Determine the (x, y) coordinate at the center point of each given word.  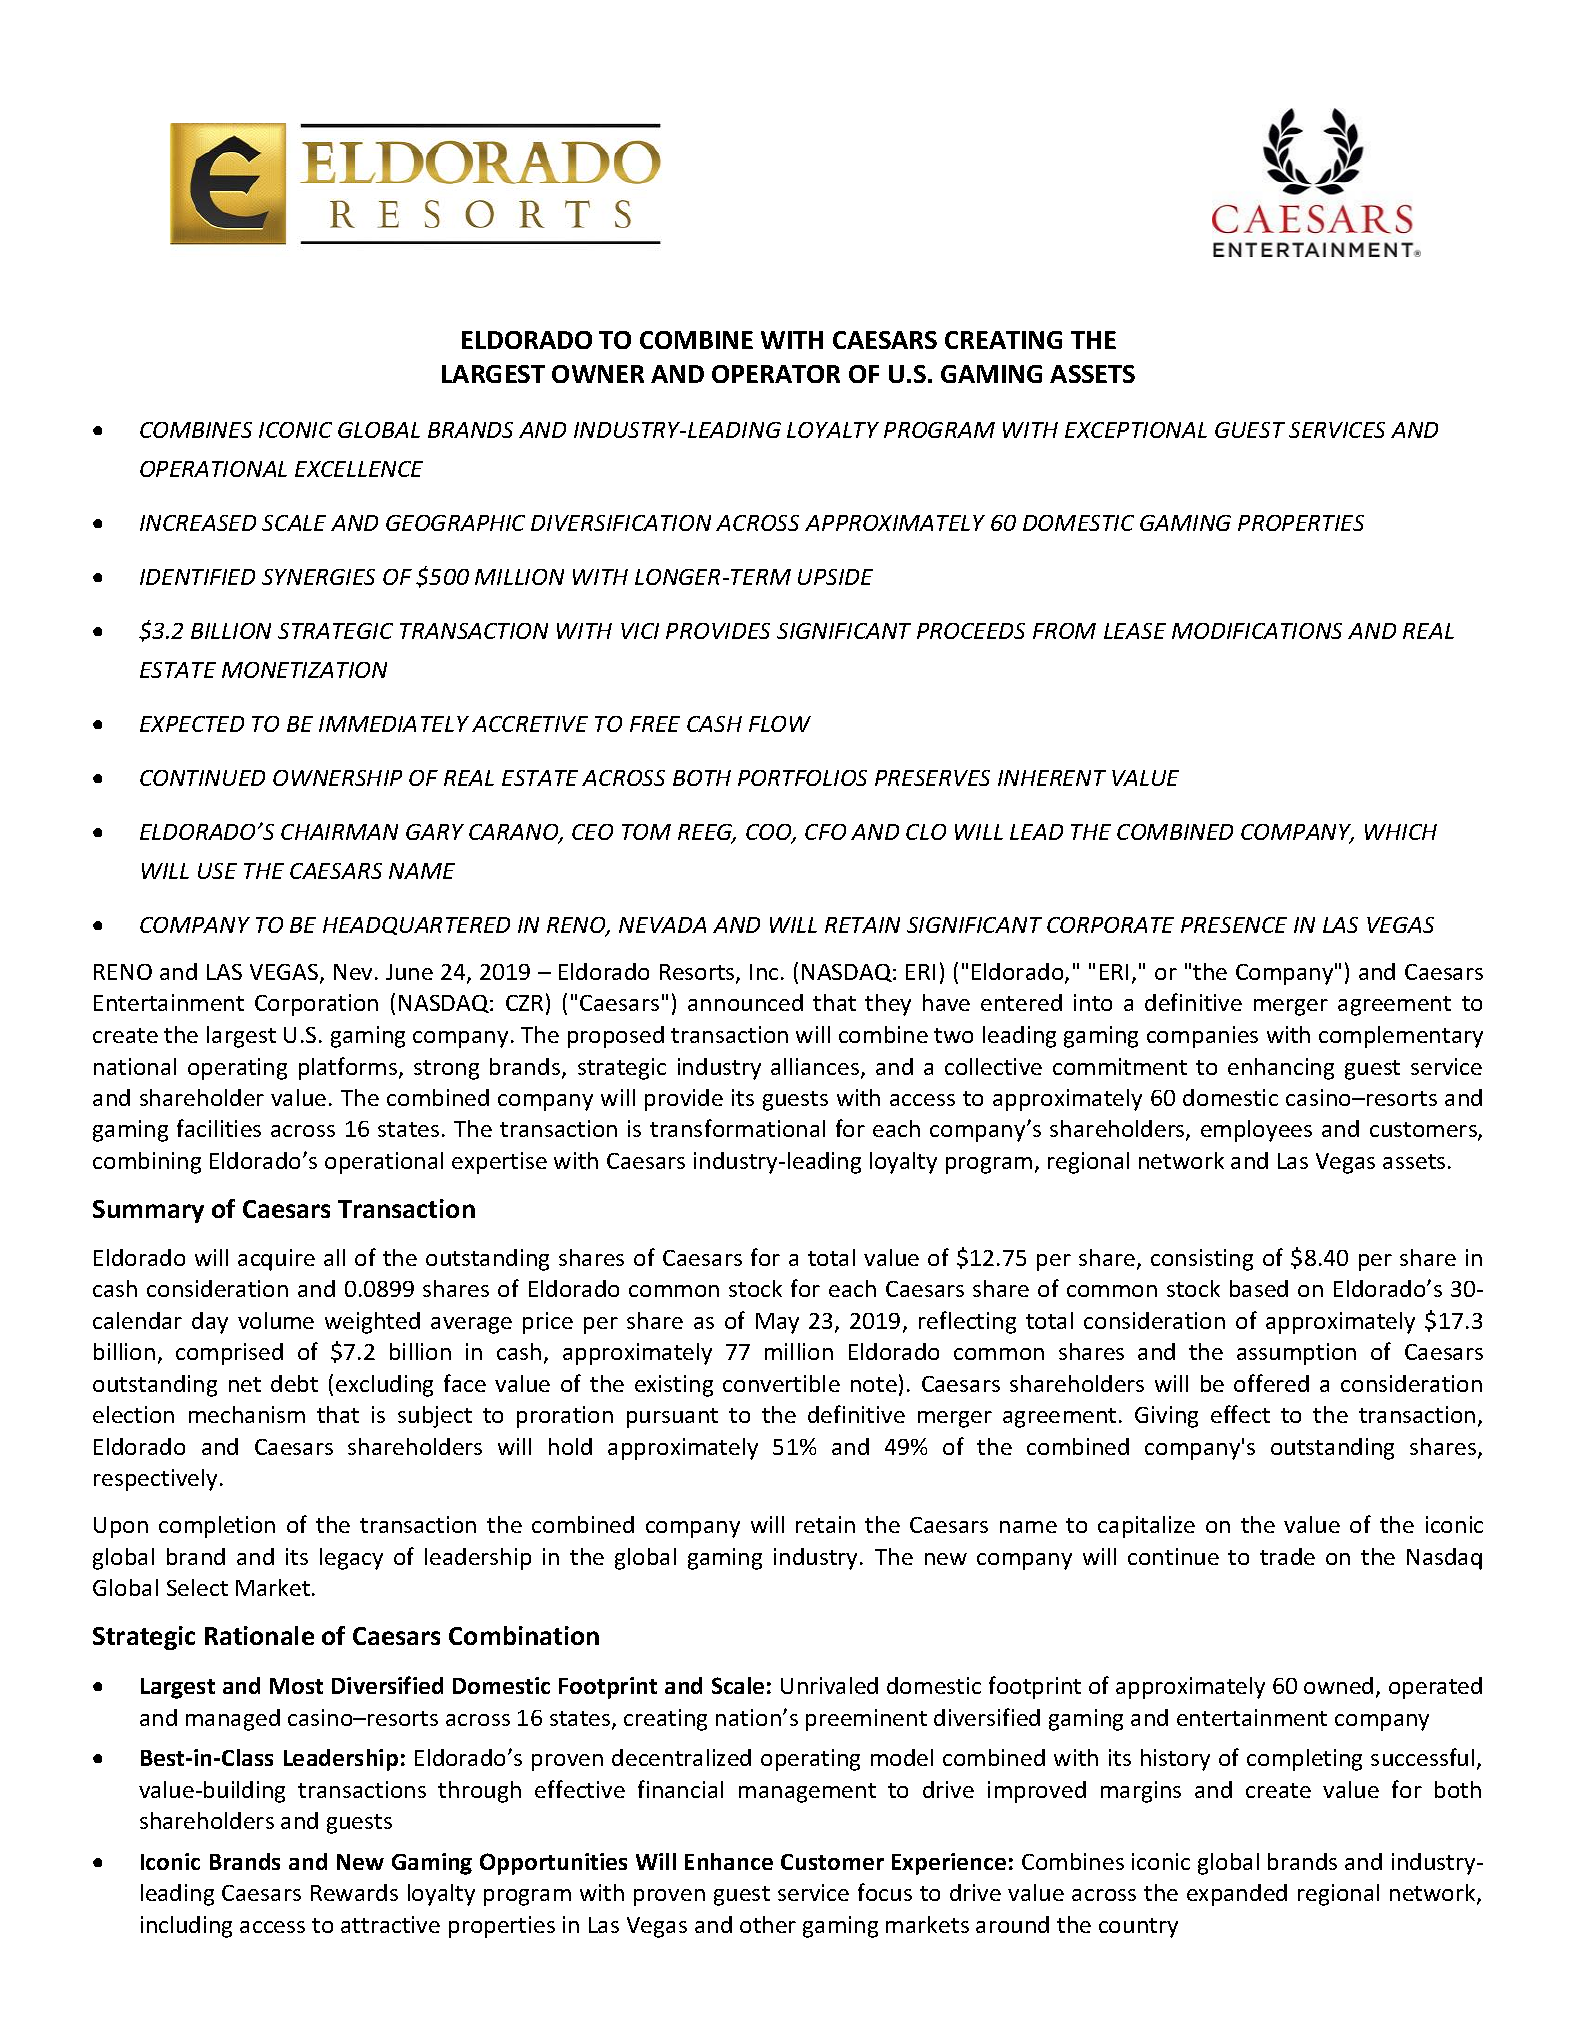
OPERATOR (776, 374)
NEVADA (662, 925)
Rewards (354, 1892)
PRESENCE (1234, 925)
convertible (781, 1383)
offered (1271, 1383)
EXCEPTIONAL (1136, 430)
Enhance (729, 1861)
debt (294, 1383)
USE (217, 871)
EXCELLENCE (359, 469)
